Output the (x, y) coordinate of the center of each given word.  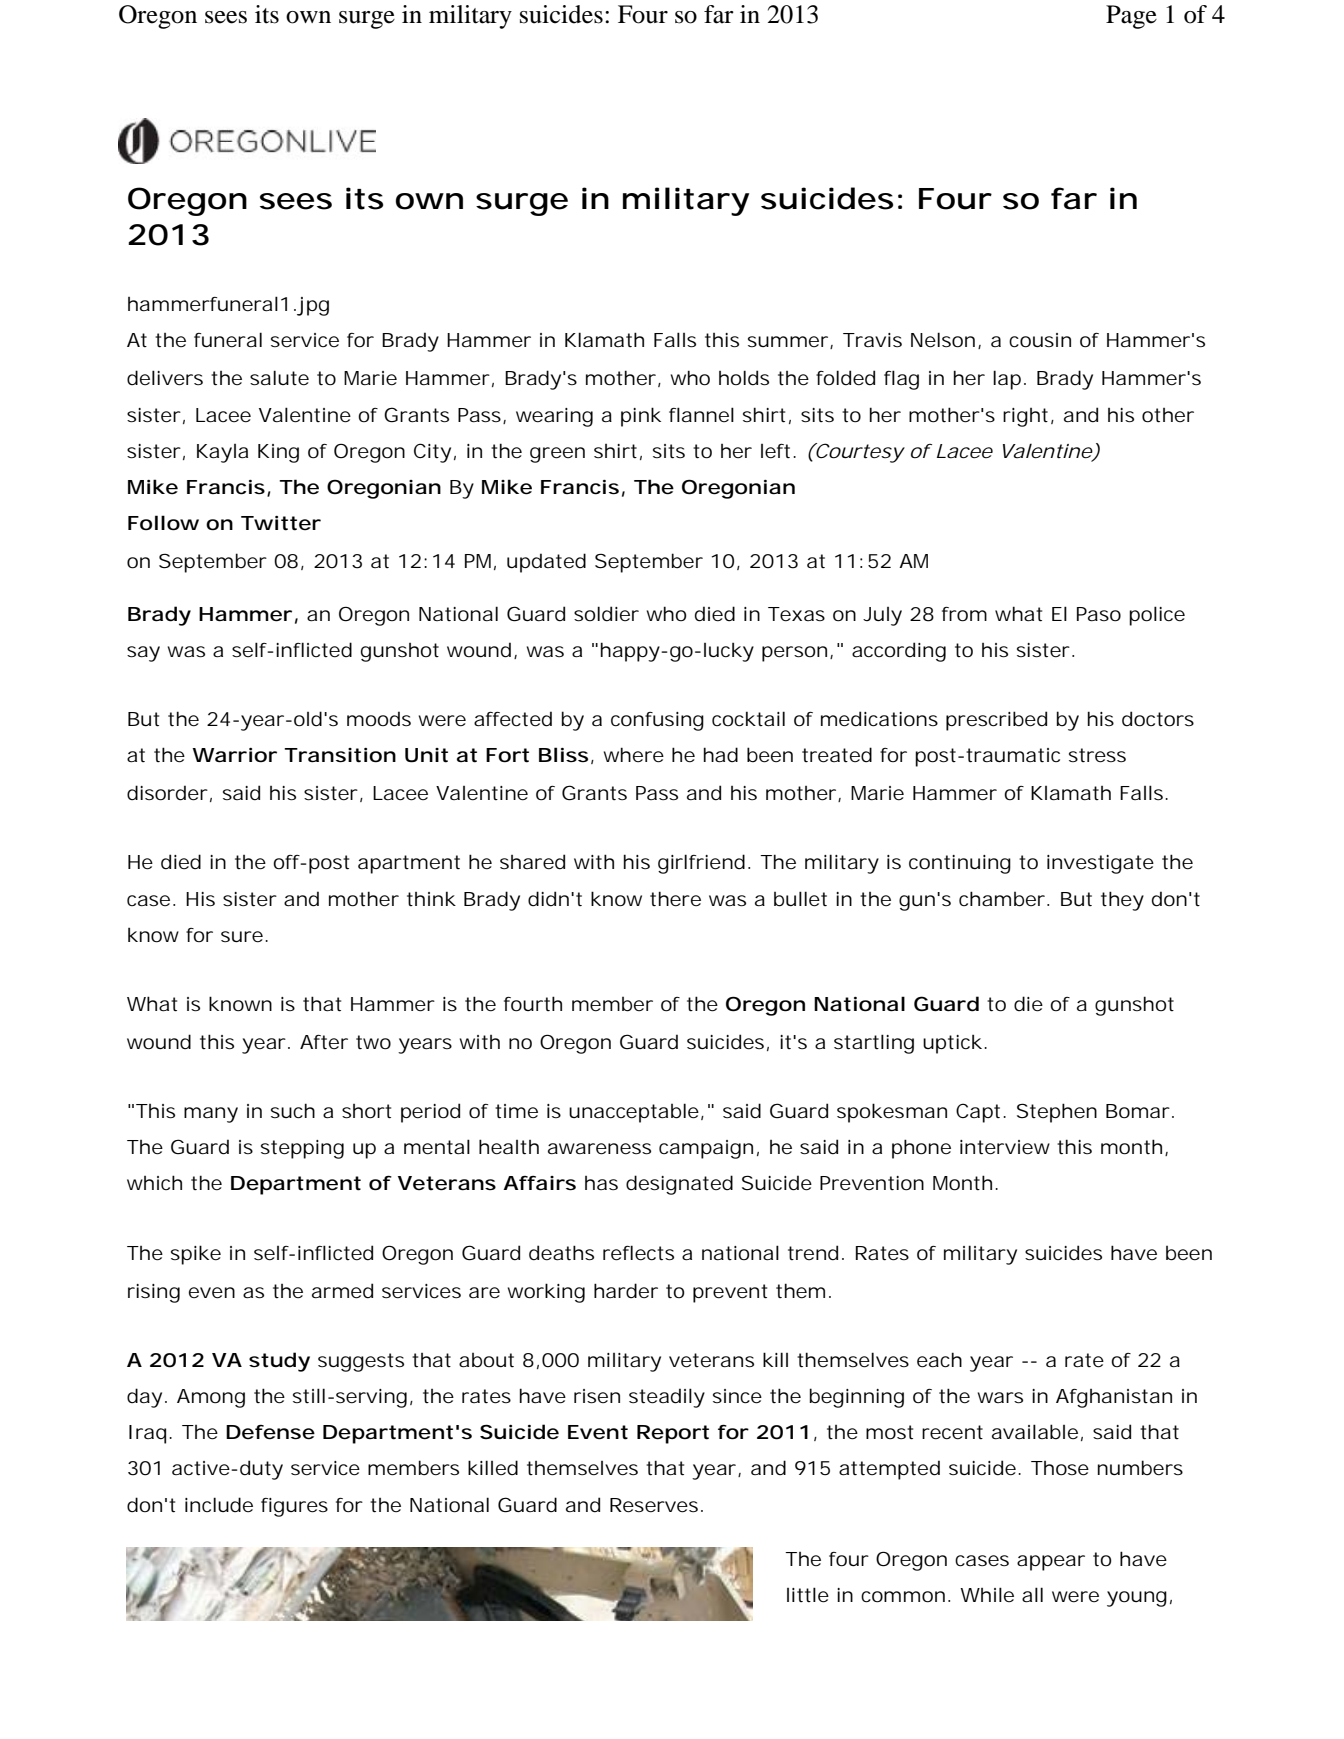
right (1028, 417)
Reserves (656, 1505)
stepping (302, 1149)
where (634, 755)
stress (1097, 755)
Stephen (1057, 1113)
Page (1131, 17)
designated (679, 1185)
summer (790, 342)
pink (641, 417)
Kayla (222, 453)
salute (279, 378)
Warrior (234, 755)
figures (294, 1507)
